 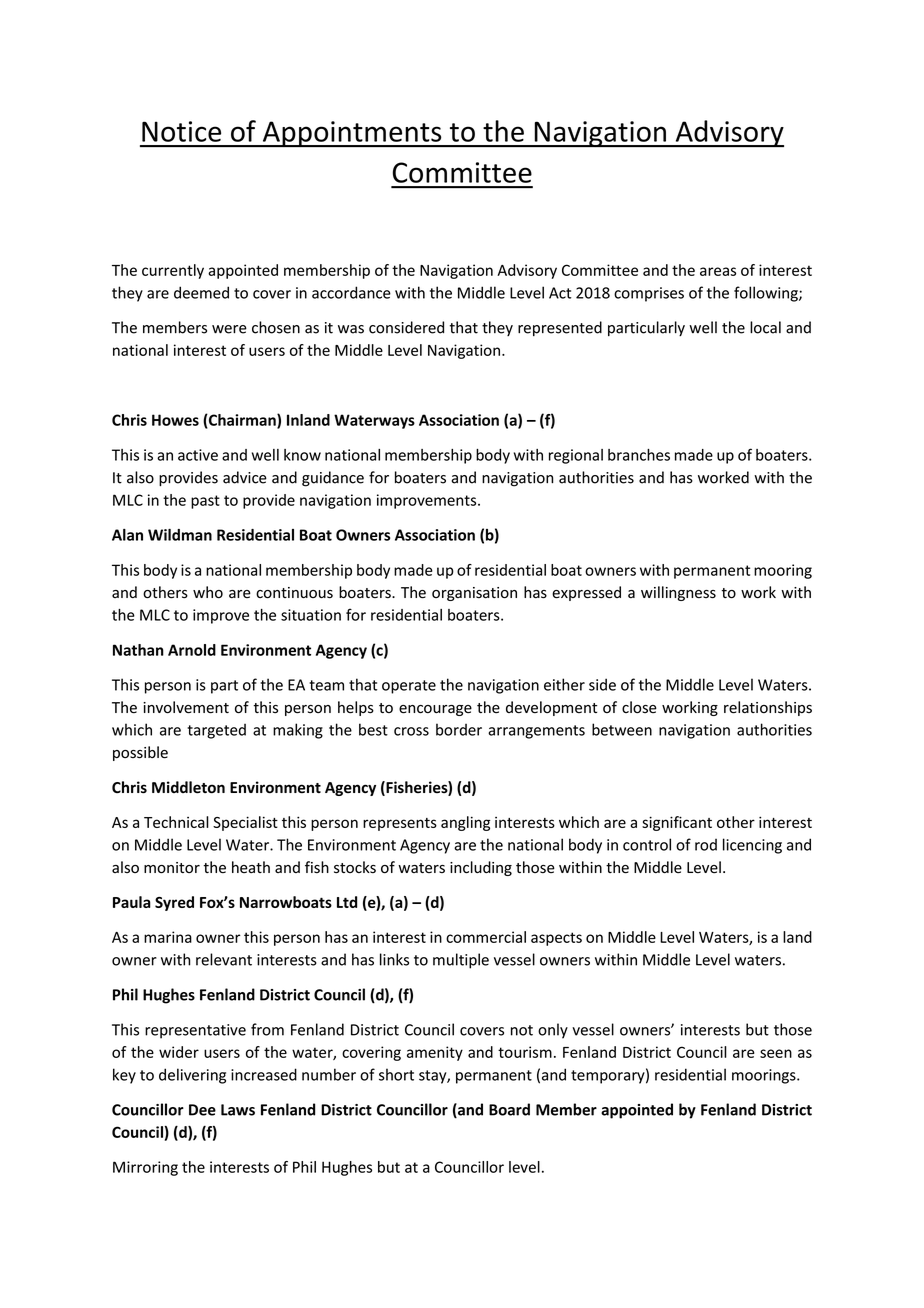 I want to click on areas, so click(x=718, y=271).
